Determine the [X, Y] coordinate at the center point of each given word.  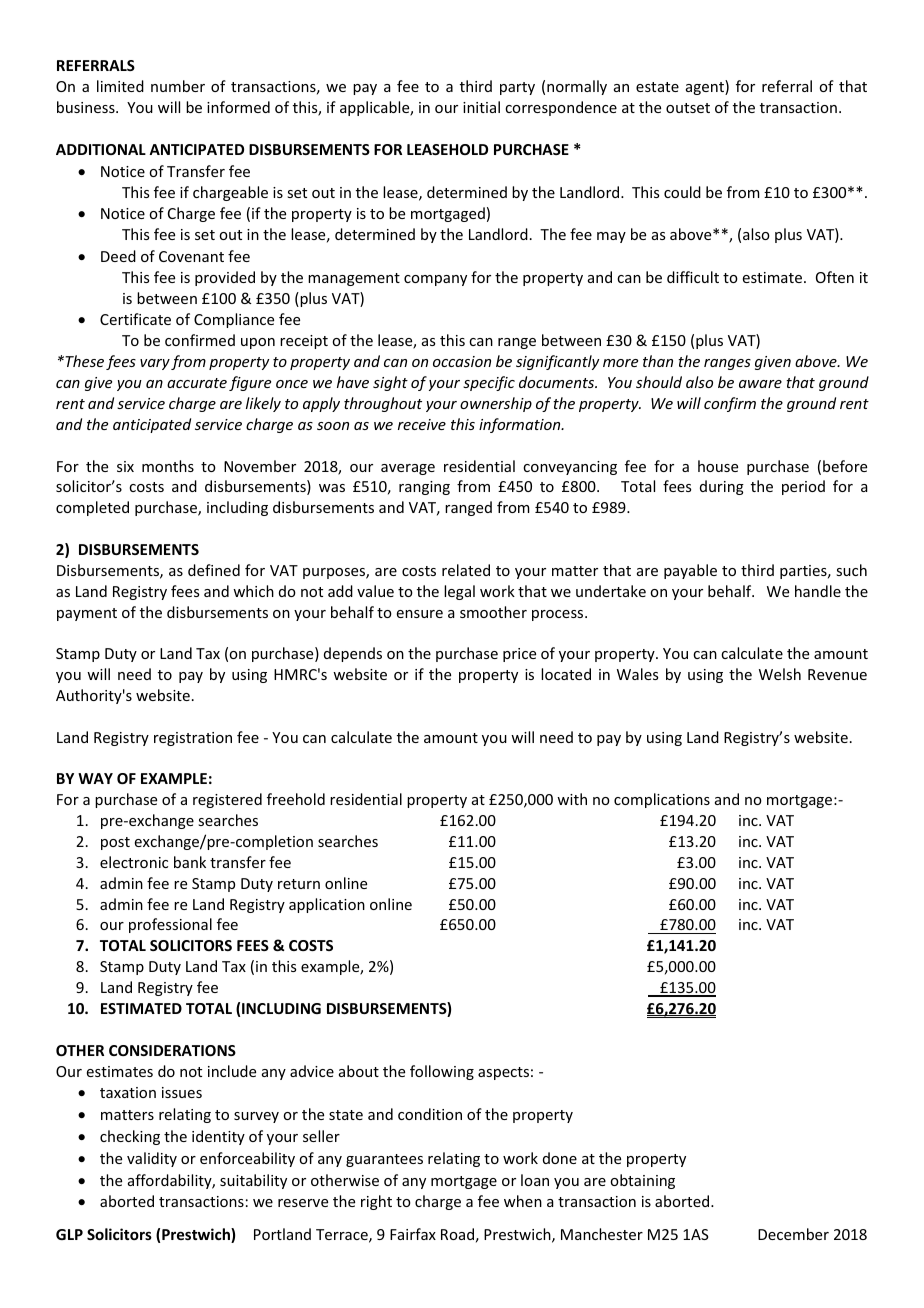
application [327, 905]
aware [760, 384]
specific [489, 383]
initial [481, 107]
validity [152, 1159]
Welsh [780, 674]
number [178, 86]
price [519, 655]
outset [688, 108]
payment [87, 614]
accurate [197, 383]
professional [170, 925]
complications [662, 800]
